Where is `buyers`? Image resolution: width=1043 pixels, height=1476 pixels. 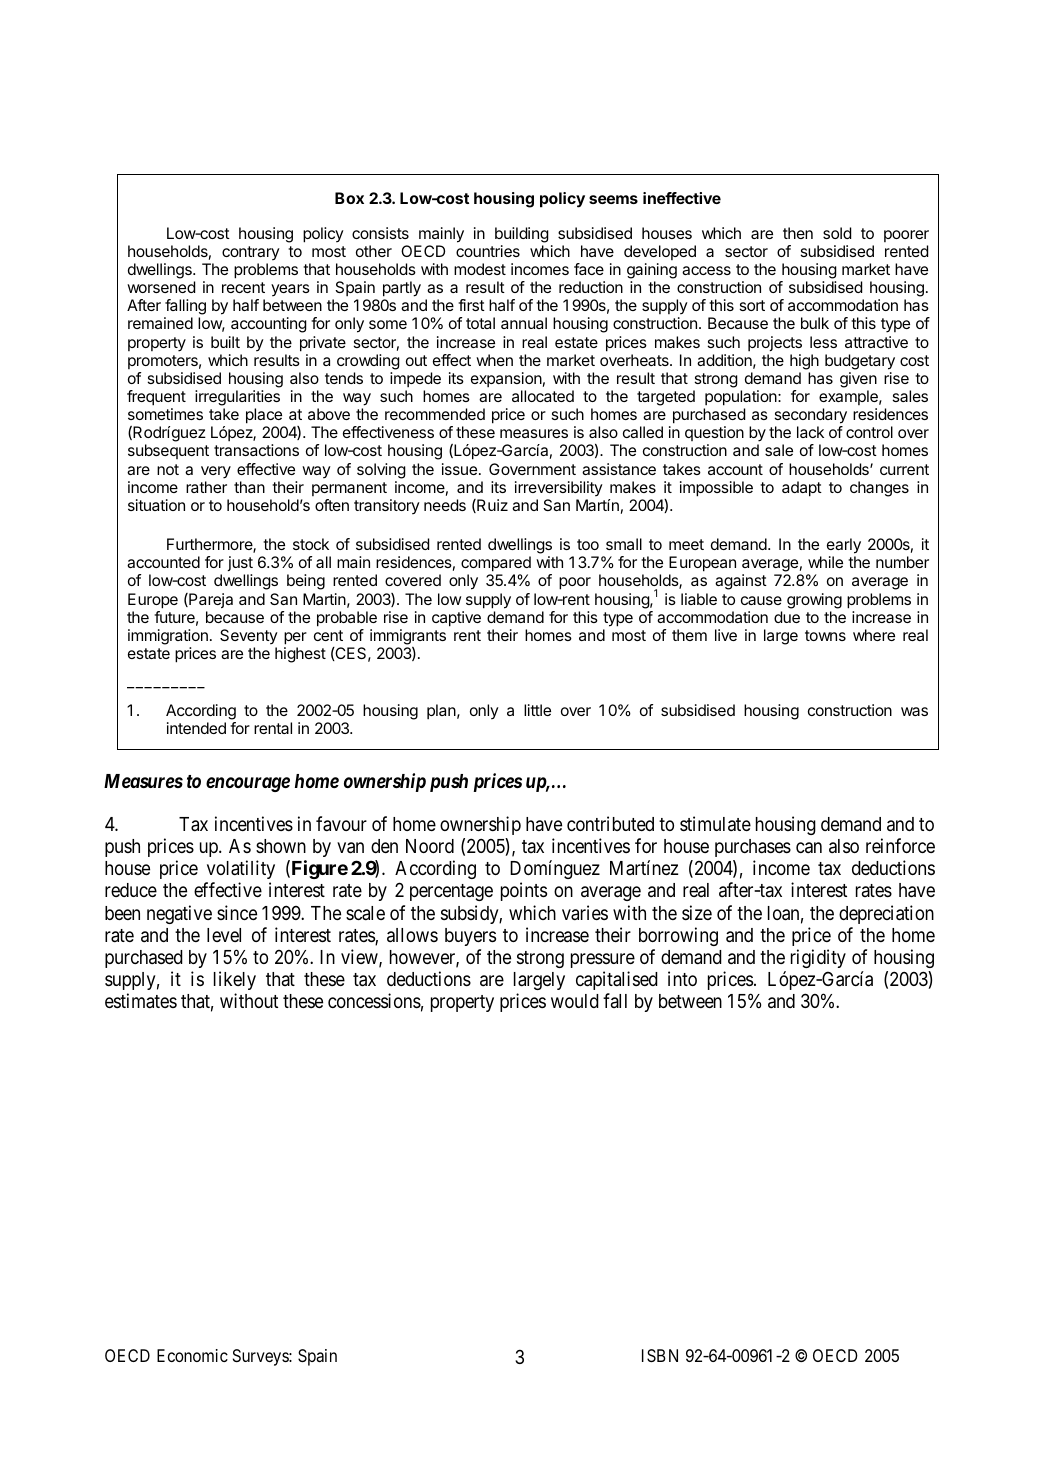
buyers is located at coordinates (470, 937).
